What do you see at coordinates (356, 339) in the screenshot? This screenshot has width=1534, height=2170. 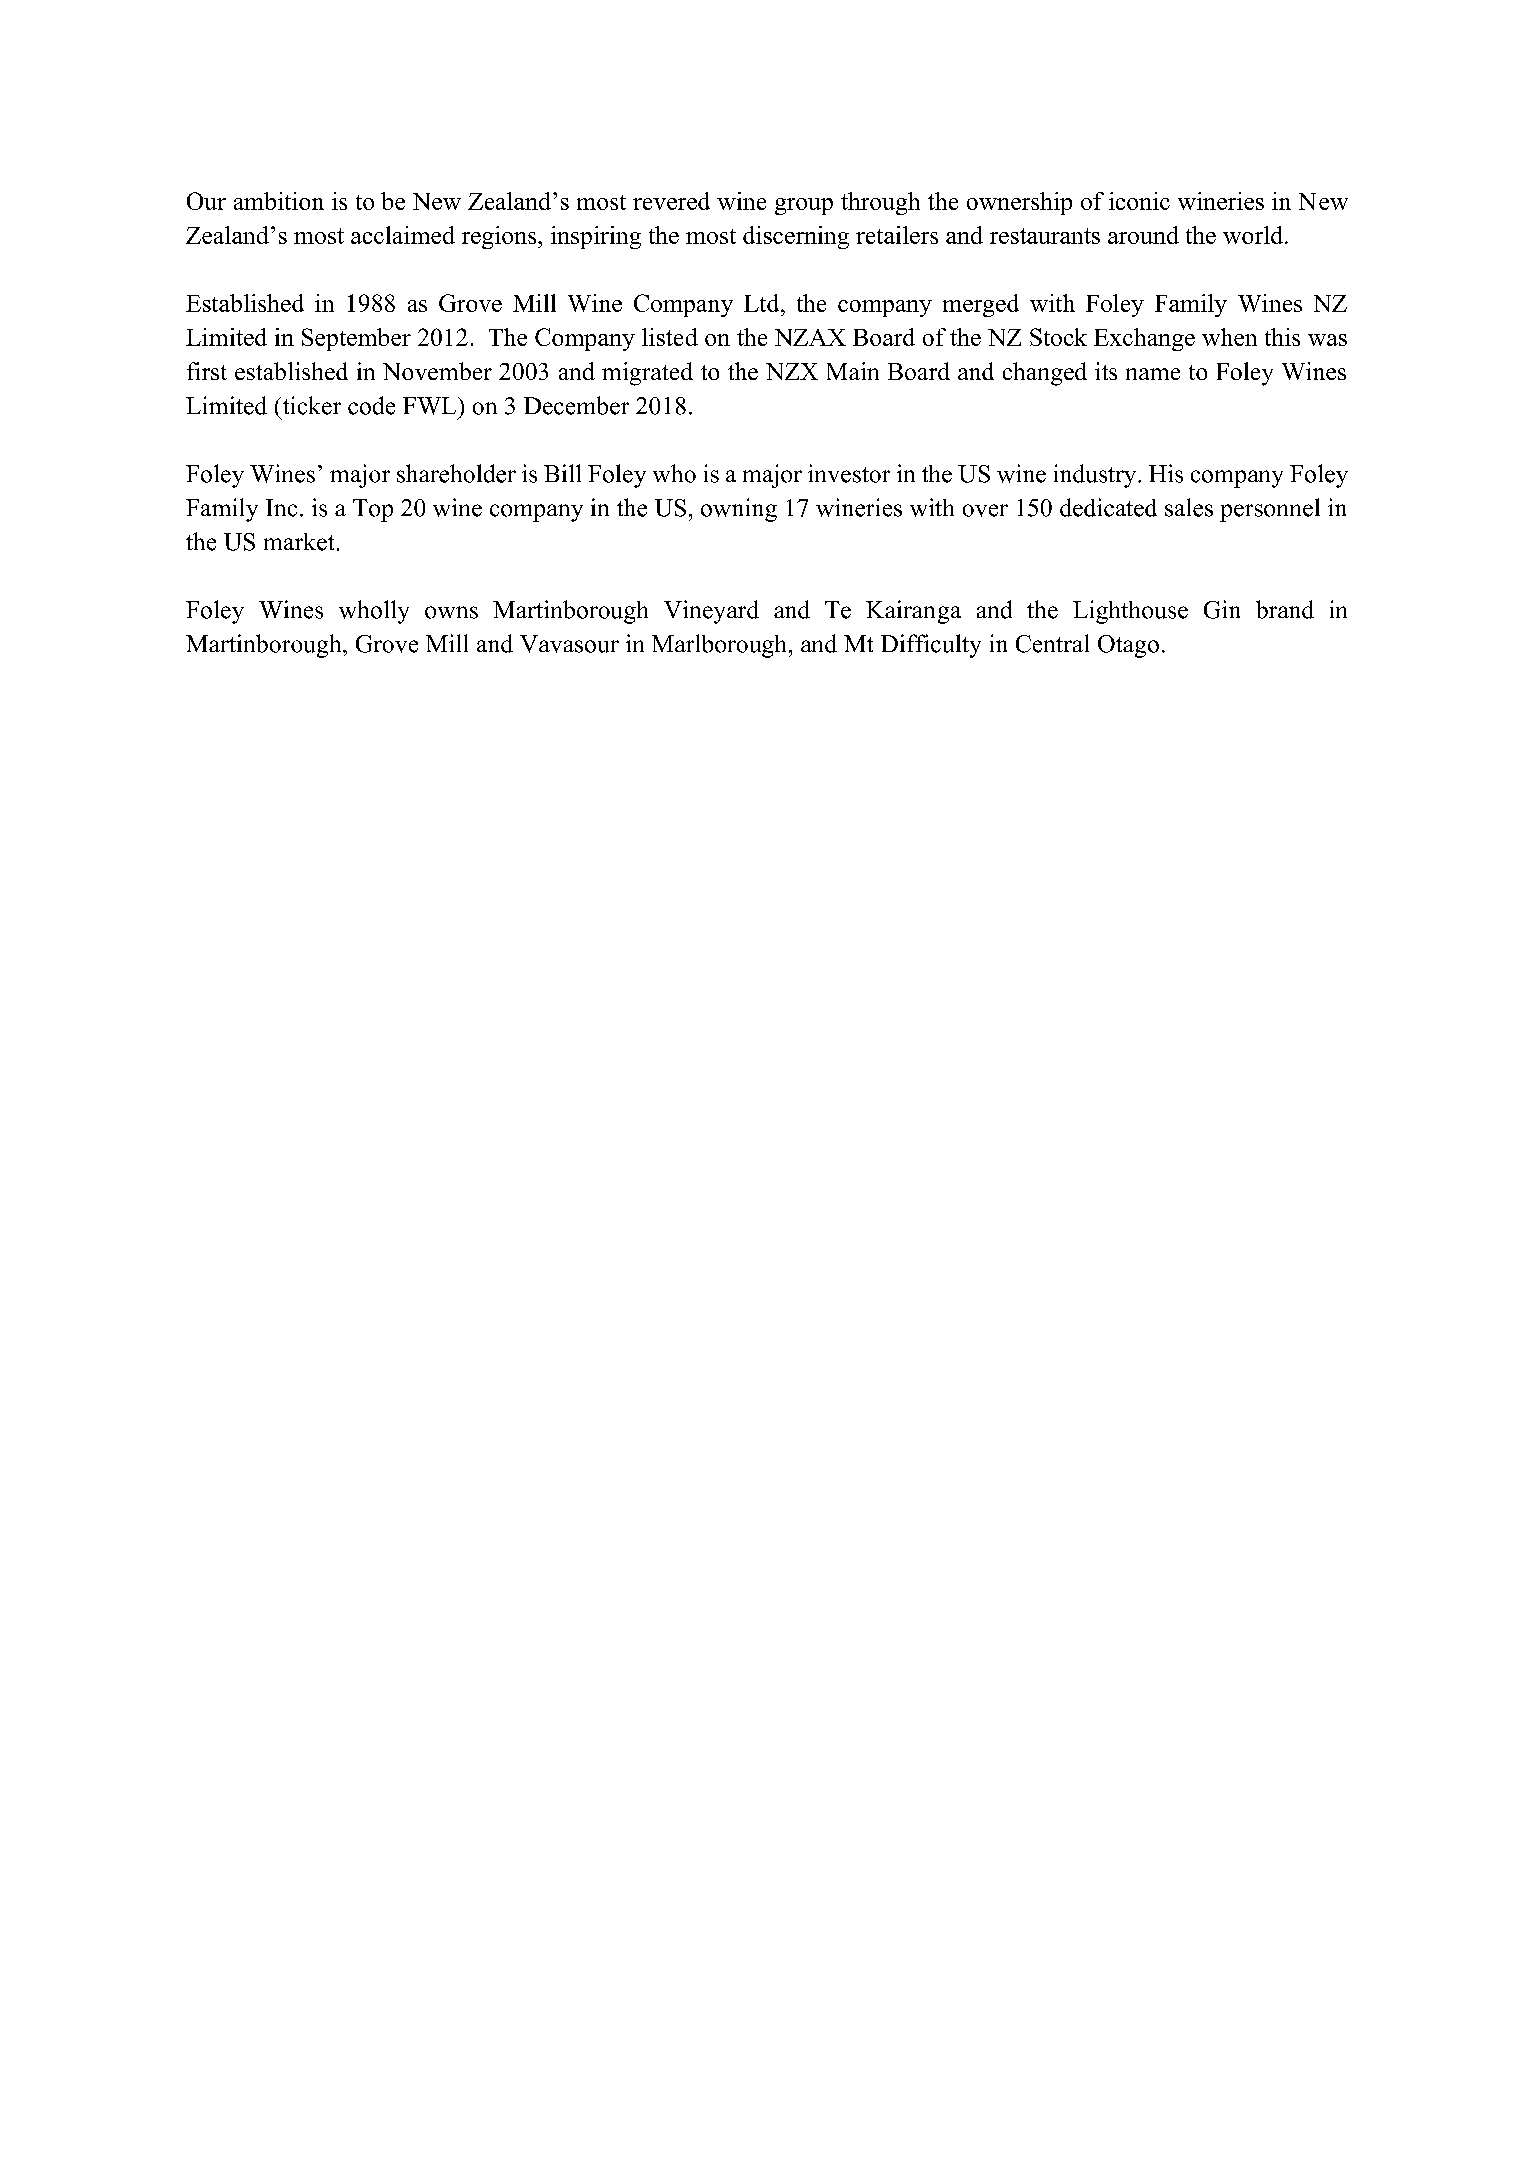 I see `September` at bounding box center [356, 339].
